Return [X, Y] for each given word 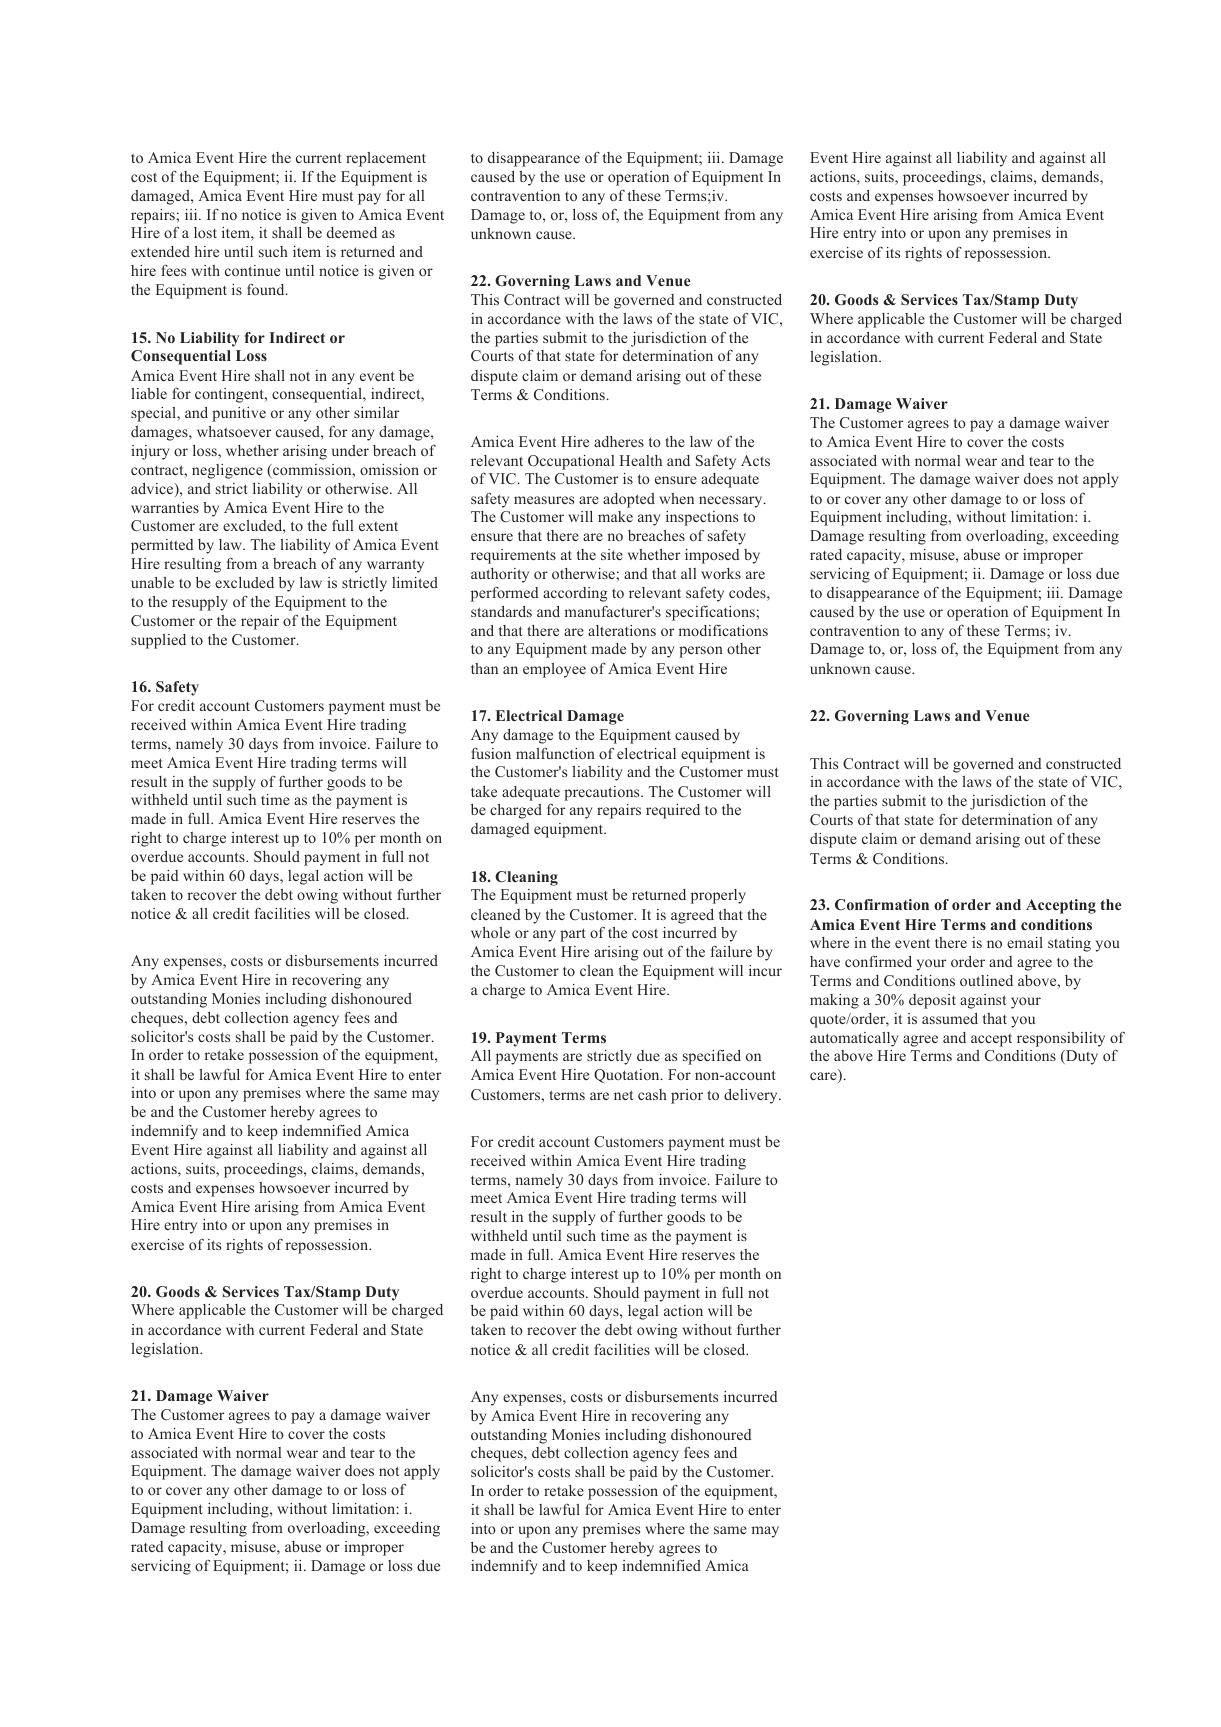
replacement [386, 159]
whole [490, 932]
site [612, 554]
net [623, 1095]
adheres [619, 441]
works [721, 573]
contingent [230, 395]
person [701, 652]
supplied [158, 641]
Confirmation [882, 904]
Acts [755, 460]
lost [205, 232]
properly [718, 896]
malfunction [555, 753]
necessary [732, 502]
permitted [162, 546]
